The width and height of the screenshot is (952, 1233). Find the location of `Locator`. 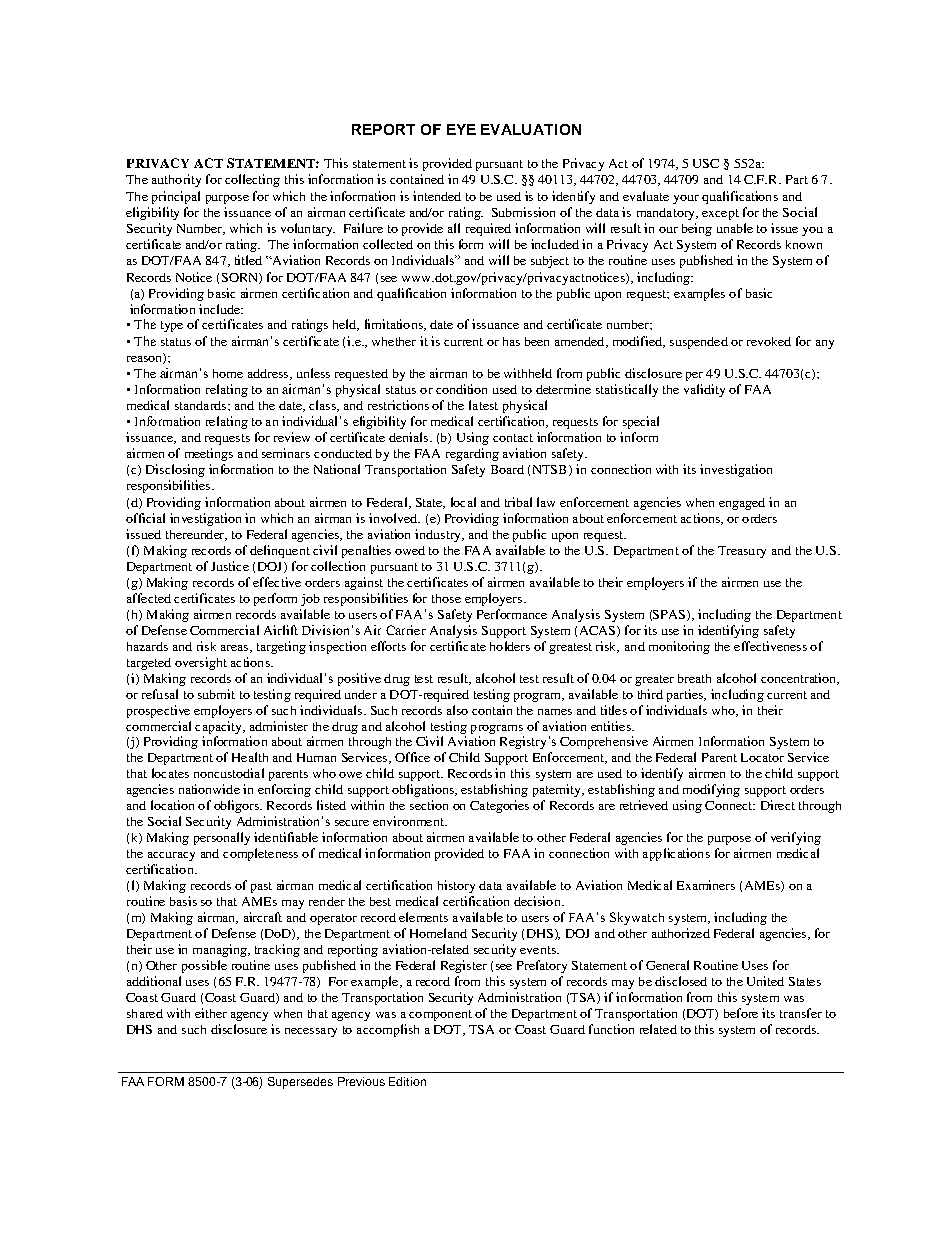

Locator is located at coordinates (762, 757).
